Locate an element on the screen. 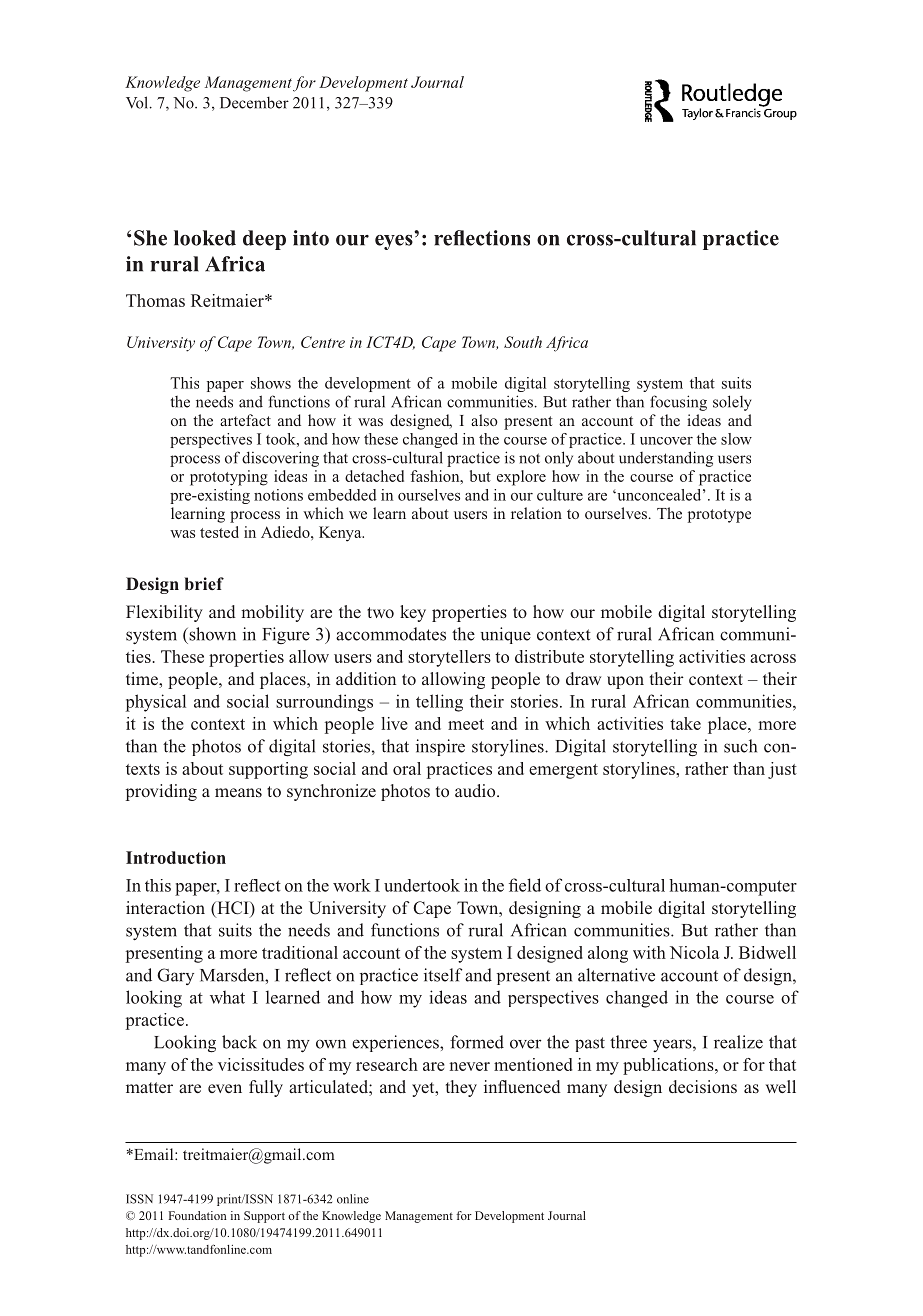 The width and height of the screenshot is (923, 1316). eyes is located at coordinates (394, 242).
